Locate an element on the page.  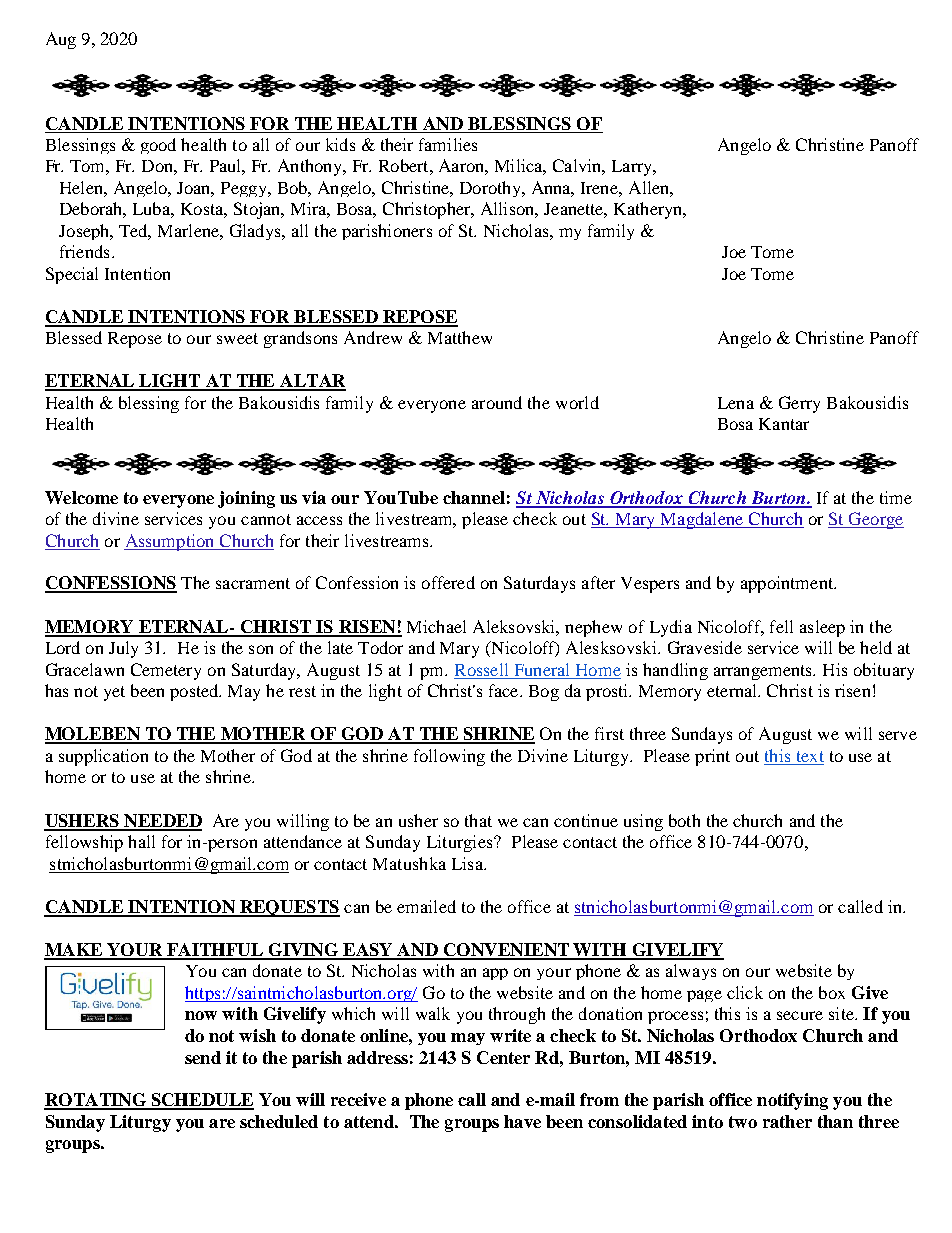
good is located at coordinates (158, 146).
